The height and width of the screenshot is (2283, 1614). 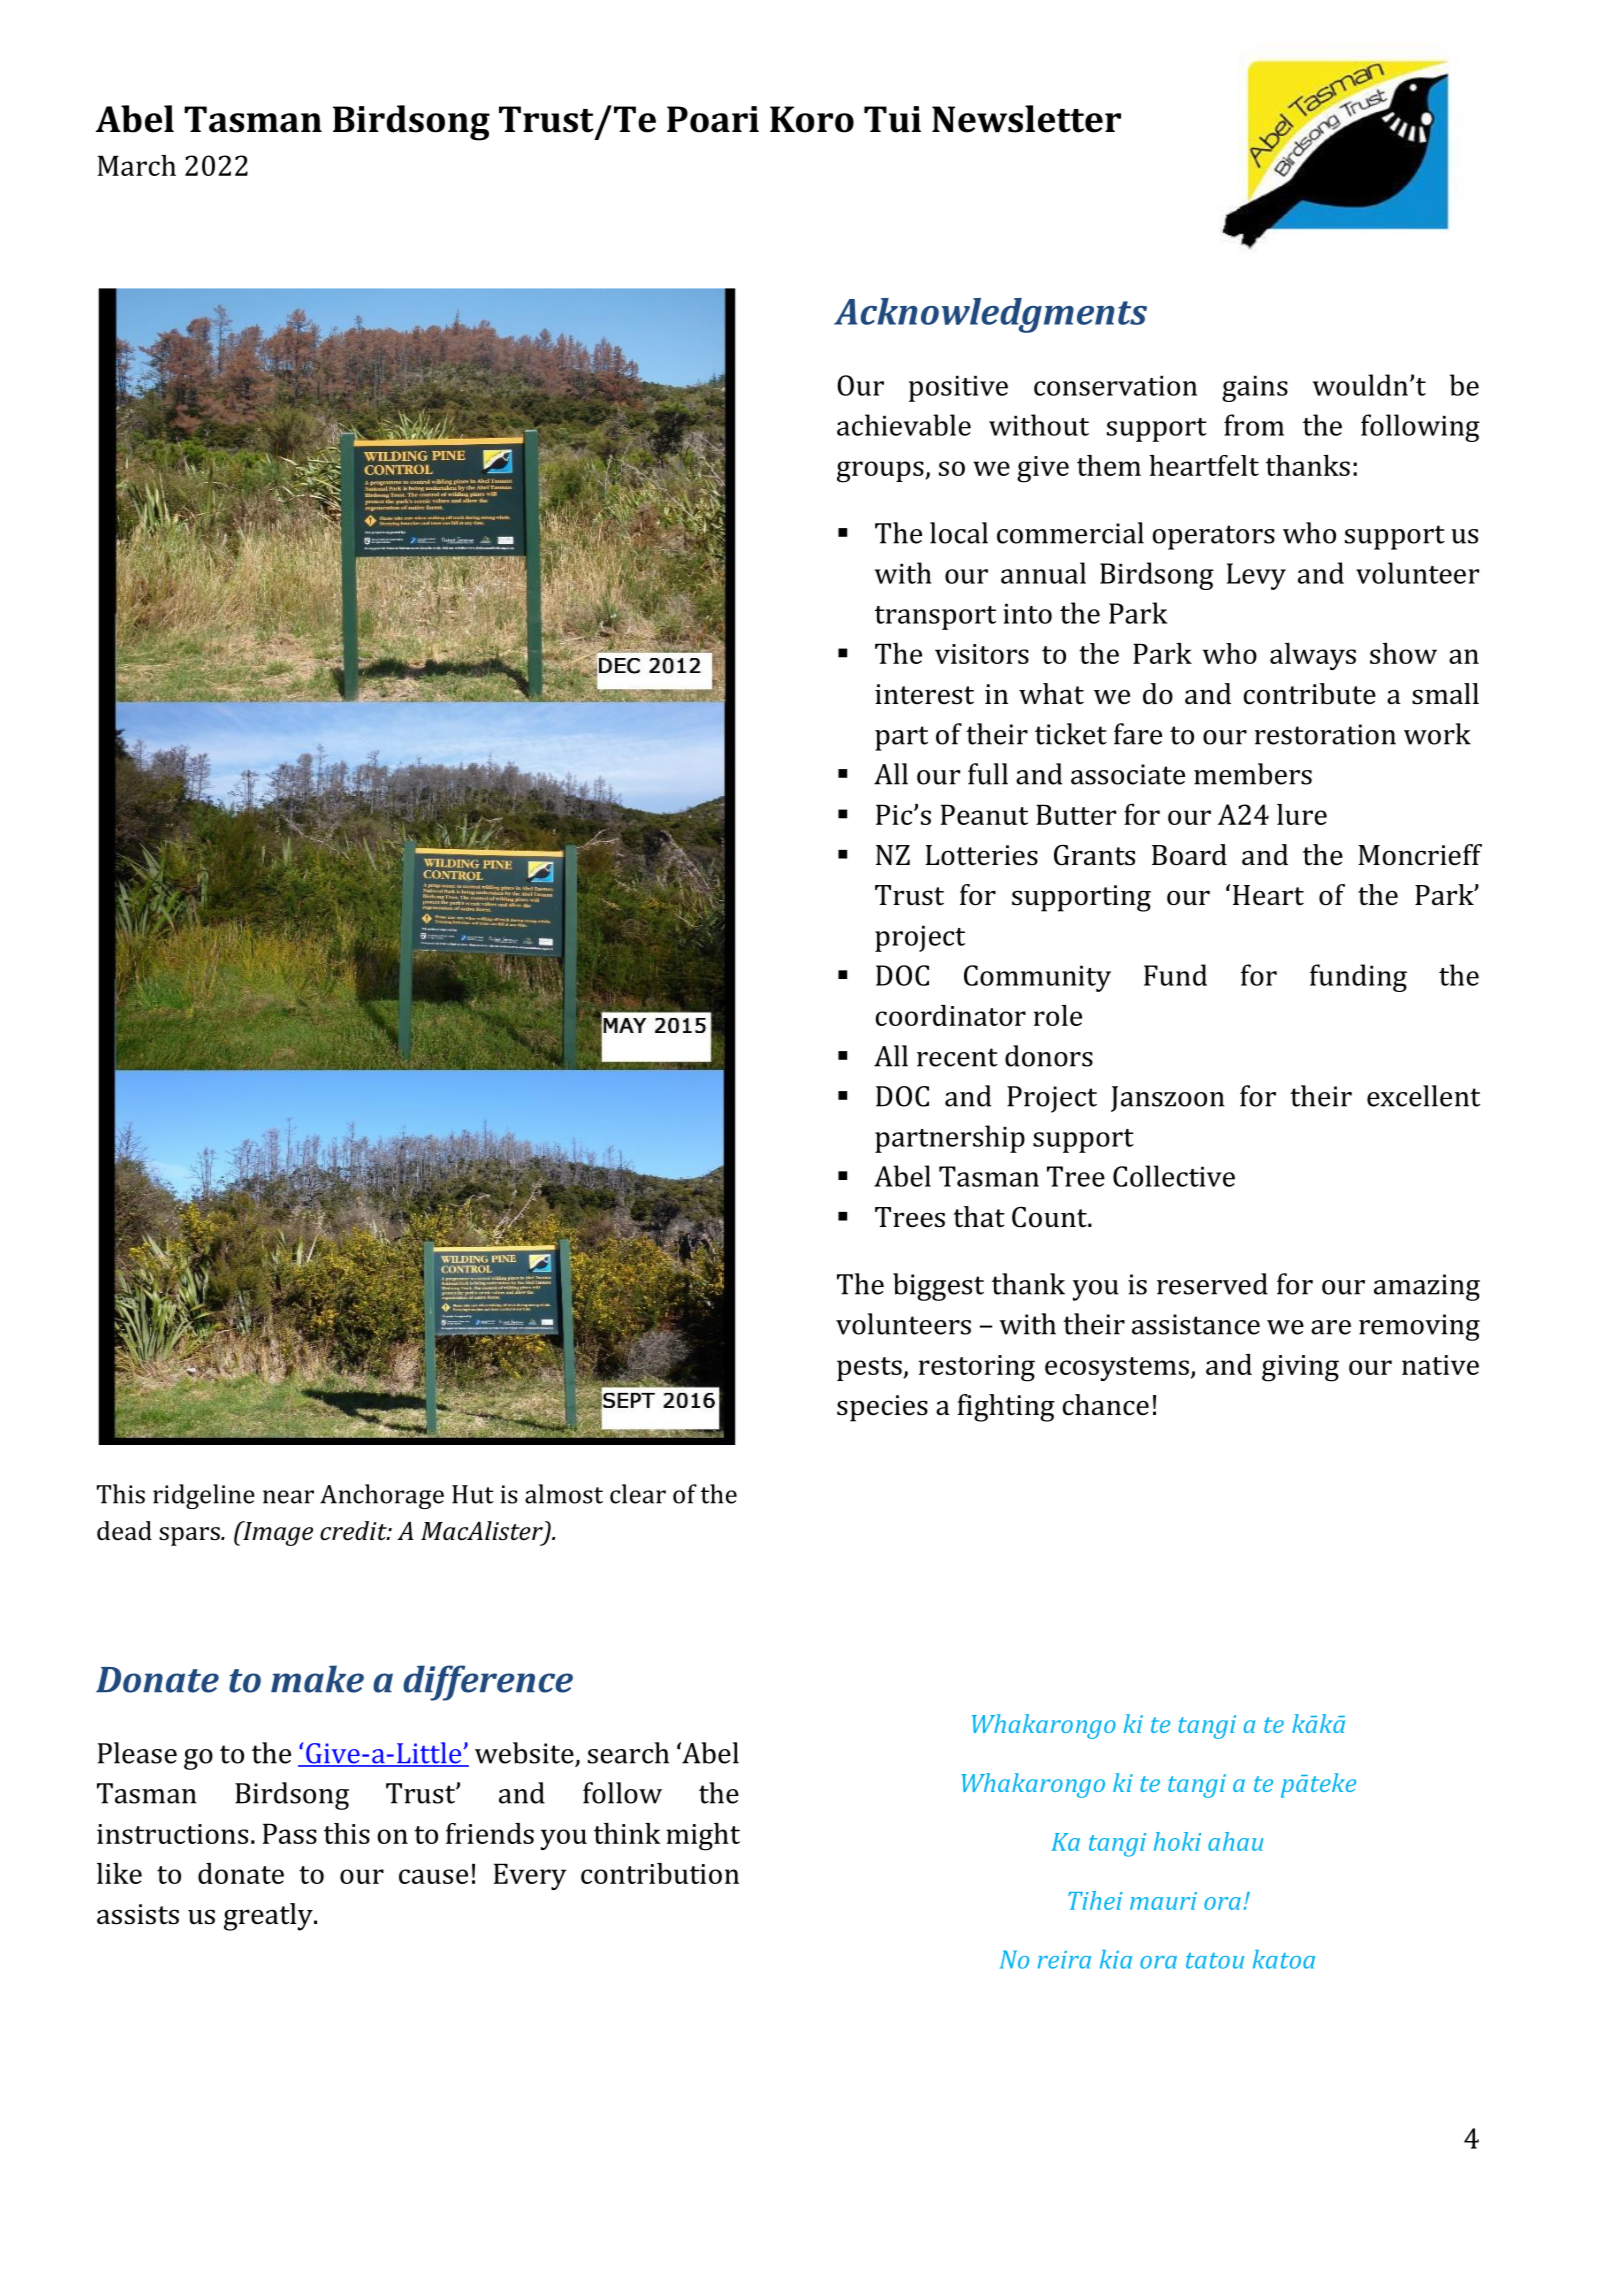 I want to click on Newsletter, so click(x=1026, y=119).
